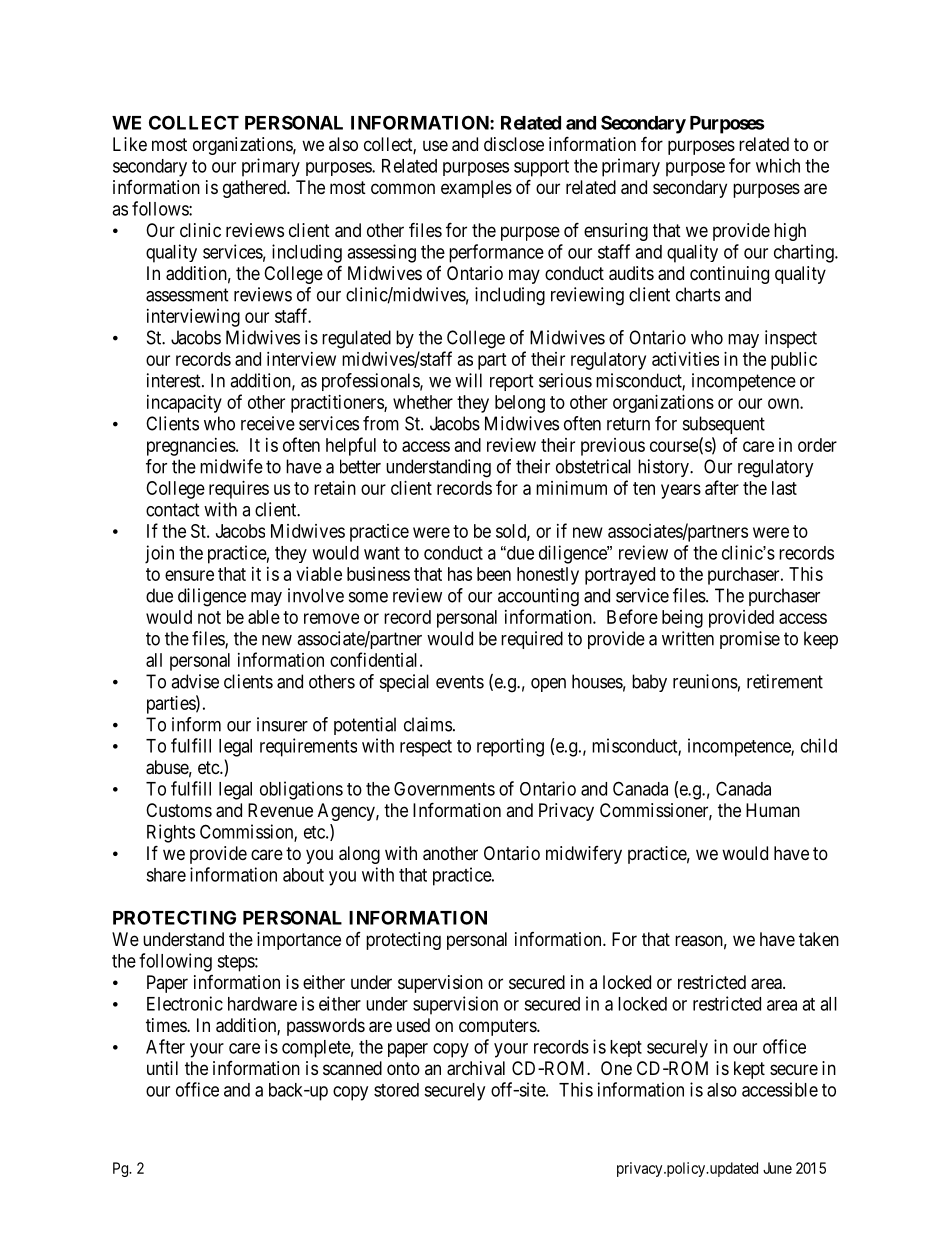  I want to click on which, so click(778, 165).
